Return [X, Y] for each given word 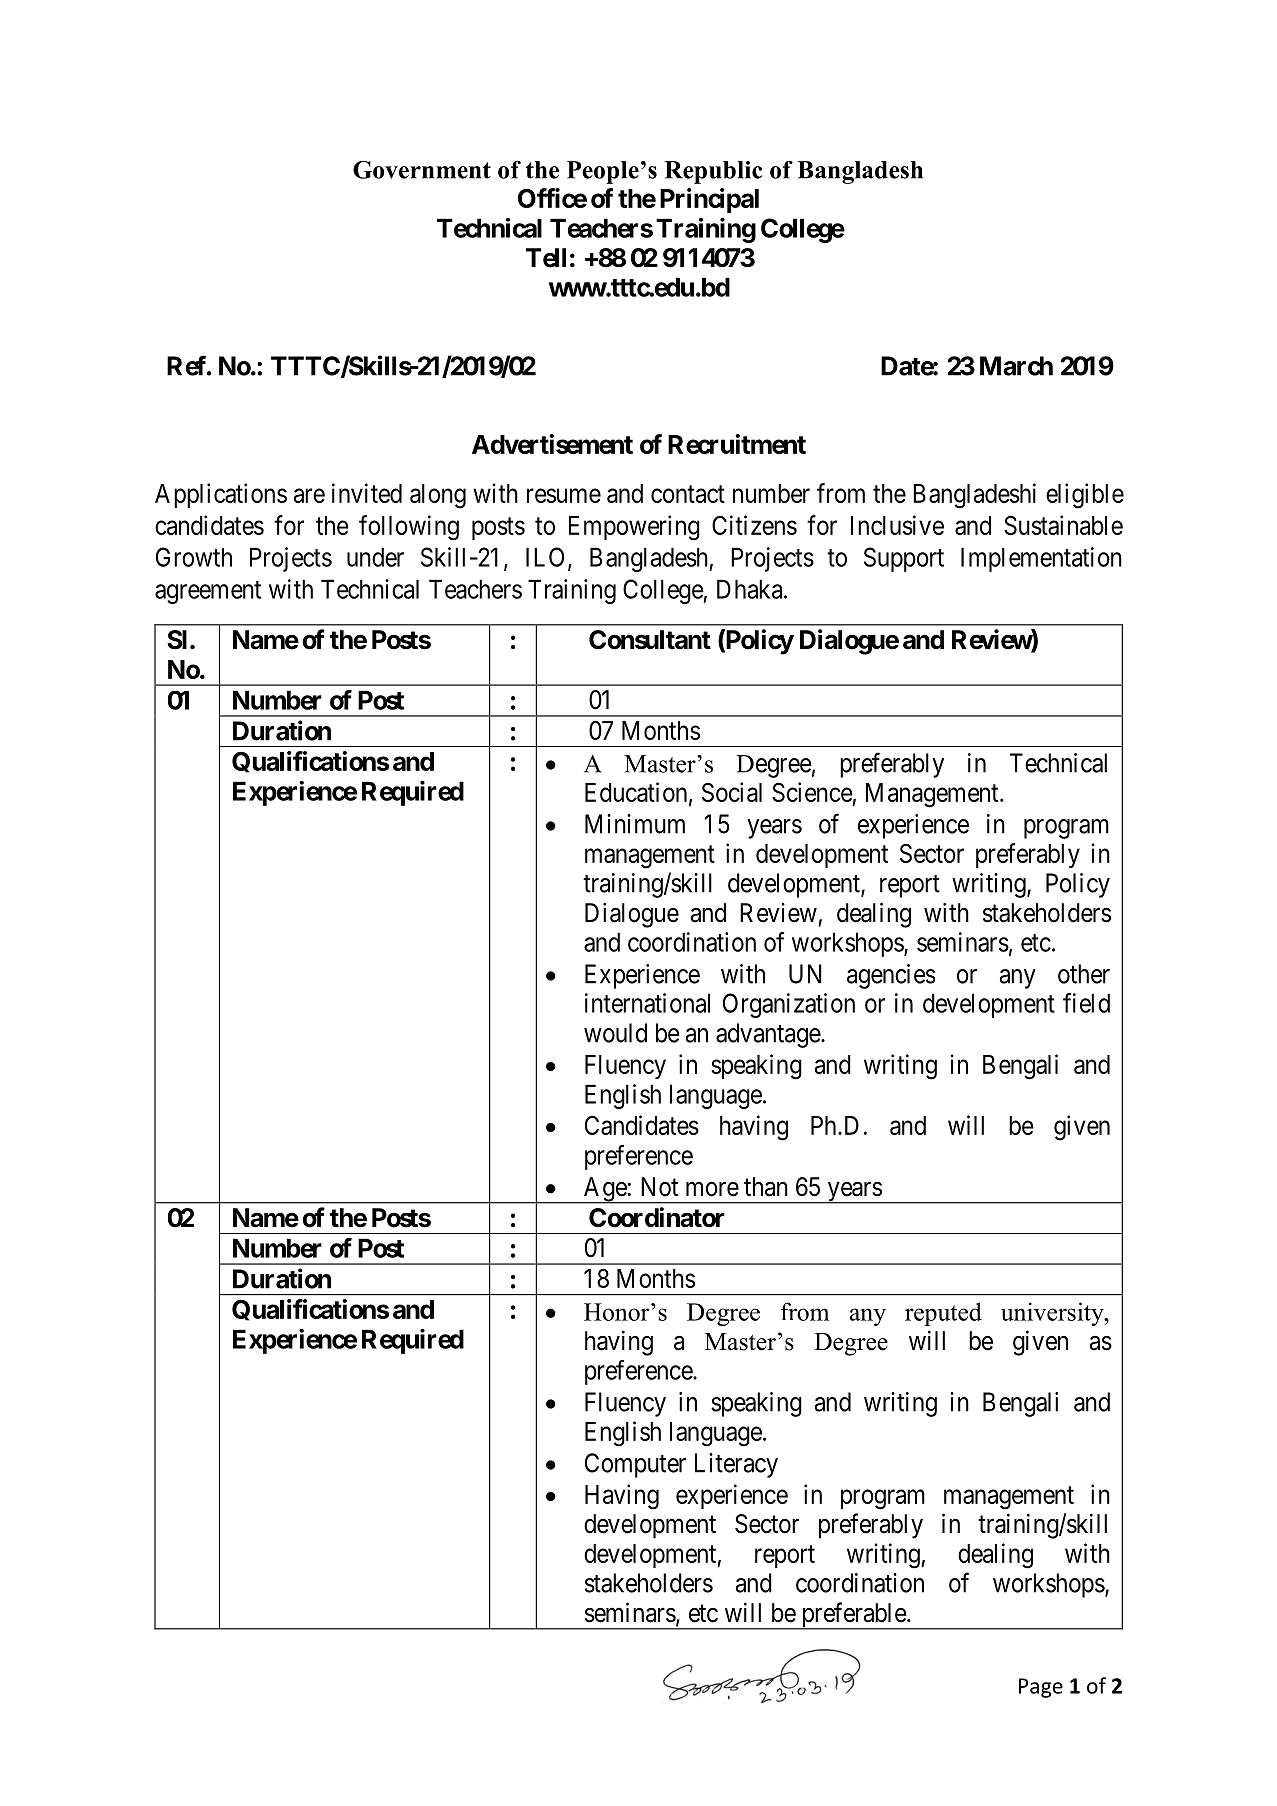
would [615, 1033]
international [647, 1003]
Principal [709, 200]
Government [422, 170]
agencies [891, 976]
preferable [853, 1616]
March [1016, 366]
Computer [635, 1465]
